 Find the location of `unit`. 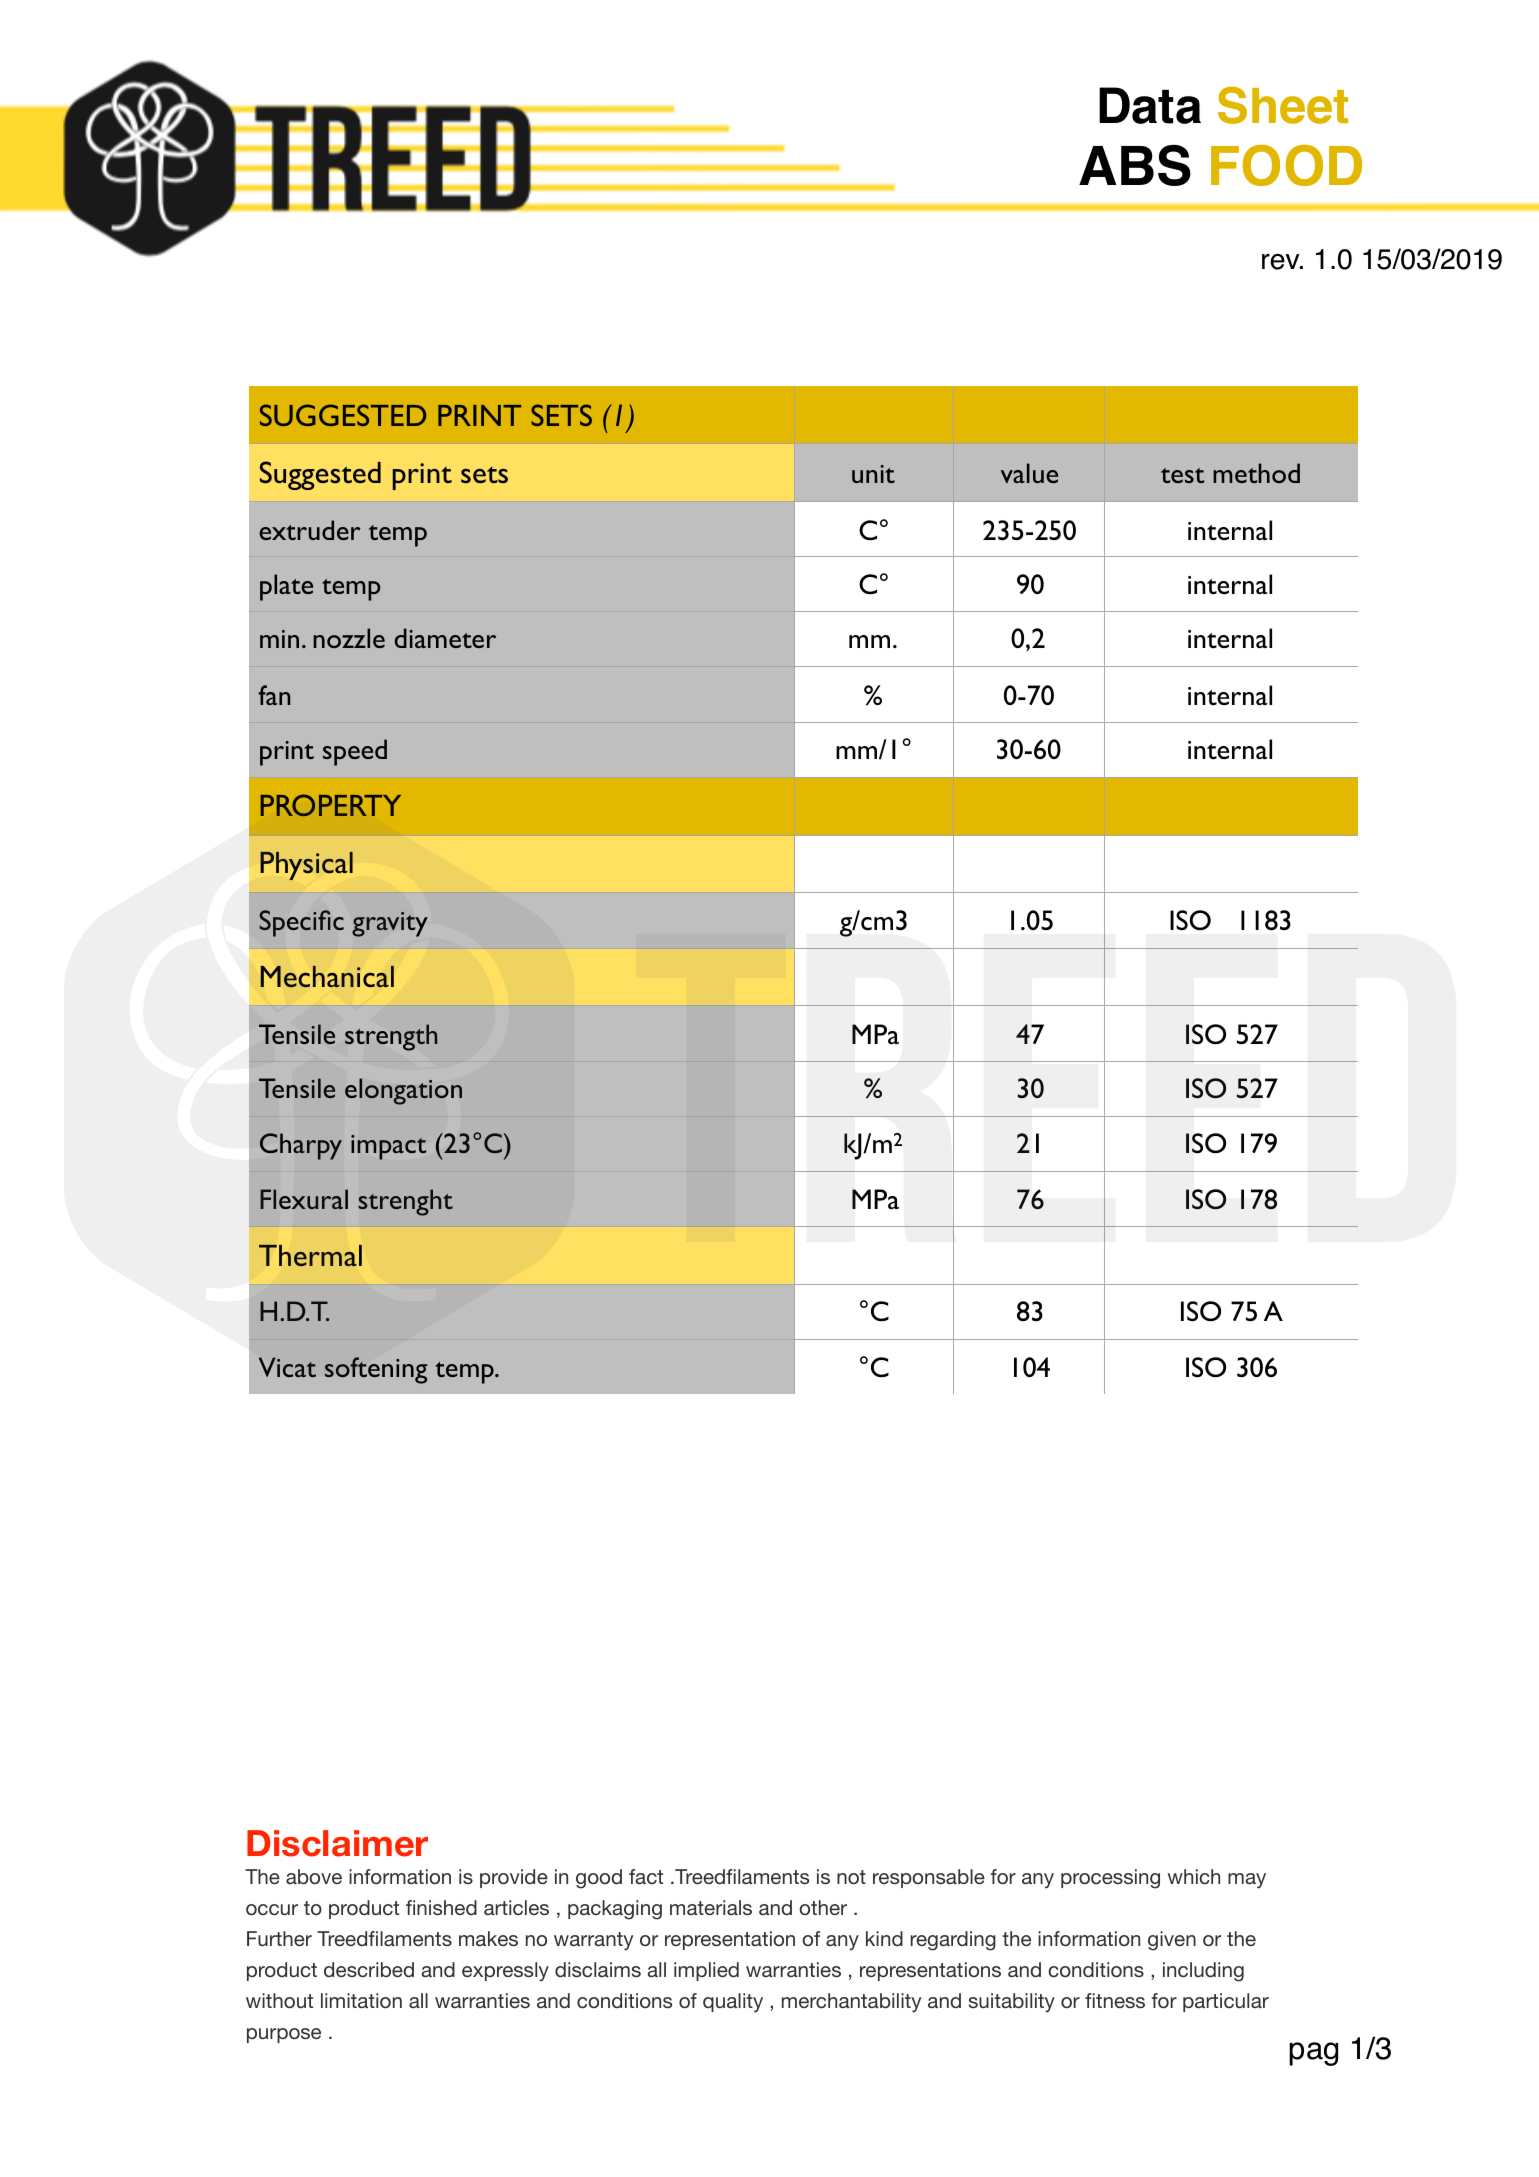

unit is located at coordinates (873, 474).
